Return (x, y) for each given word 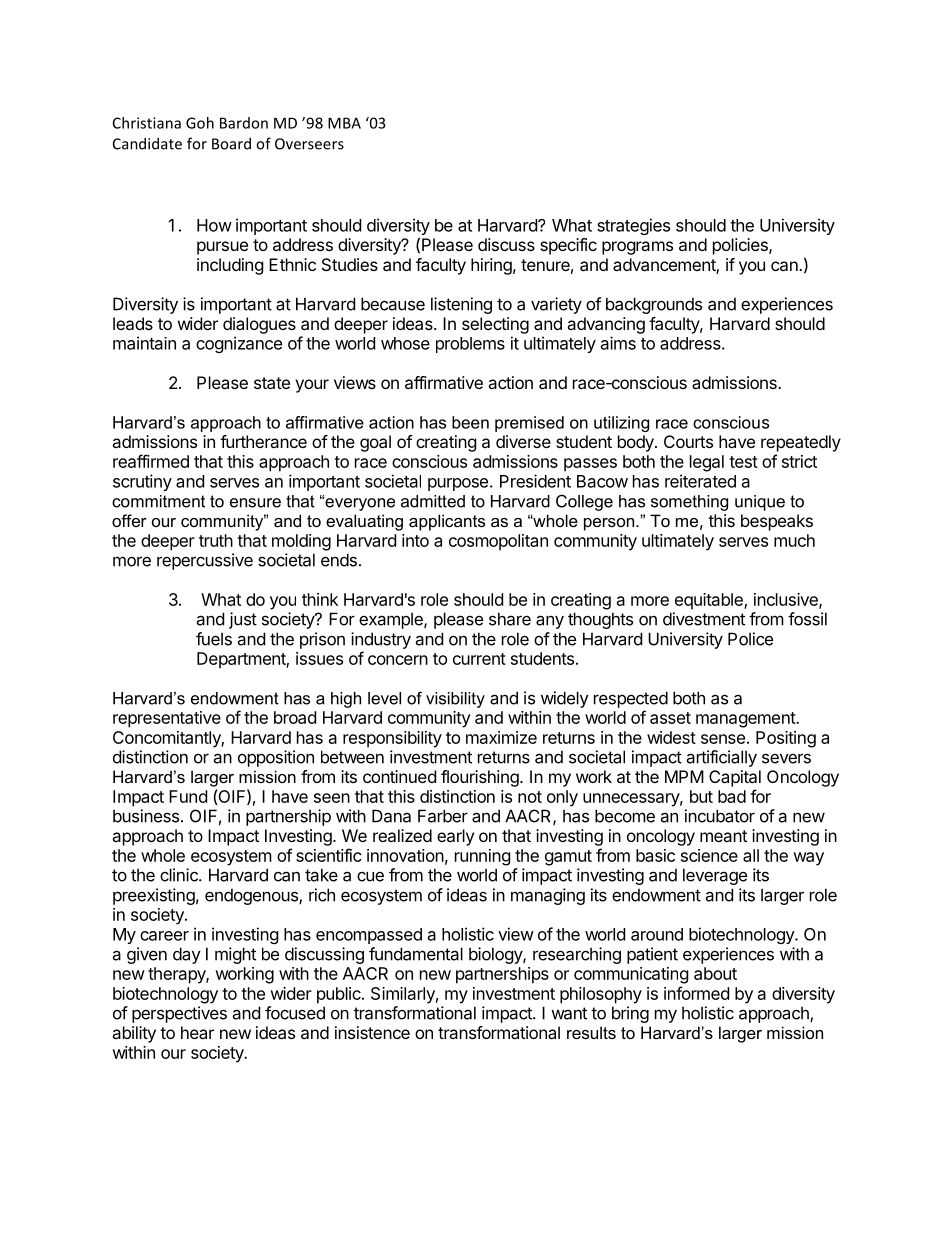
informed (696, 993)
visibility (455, 700)
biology (496, 955)
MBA (344, 123)
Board (231, 143)
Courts (688, 441)
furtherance (263, 441)
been (470, 422)
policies (741, 246)
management (746, 720)
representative (167, 719)
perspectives (179, 1014)
